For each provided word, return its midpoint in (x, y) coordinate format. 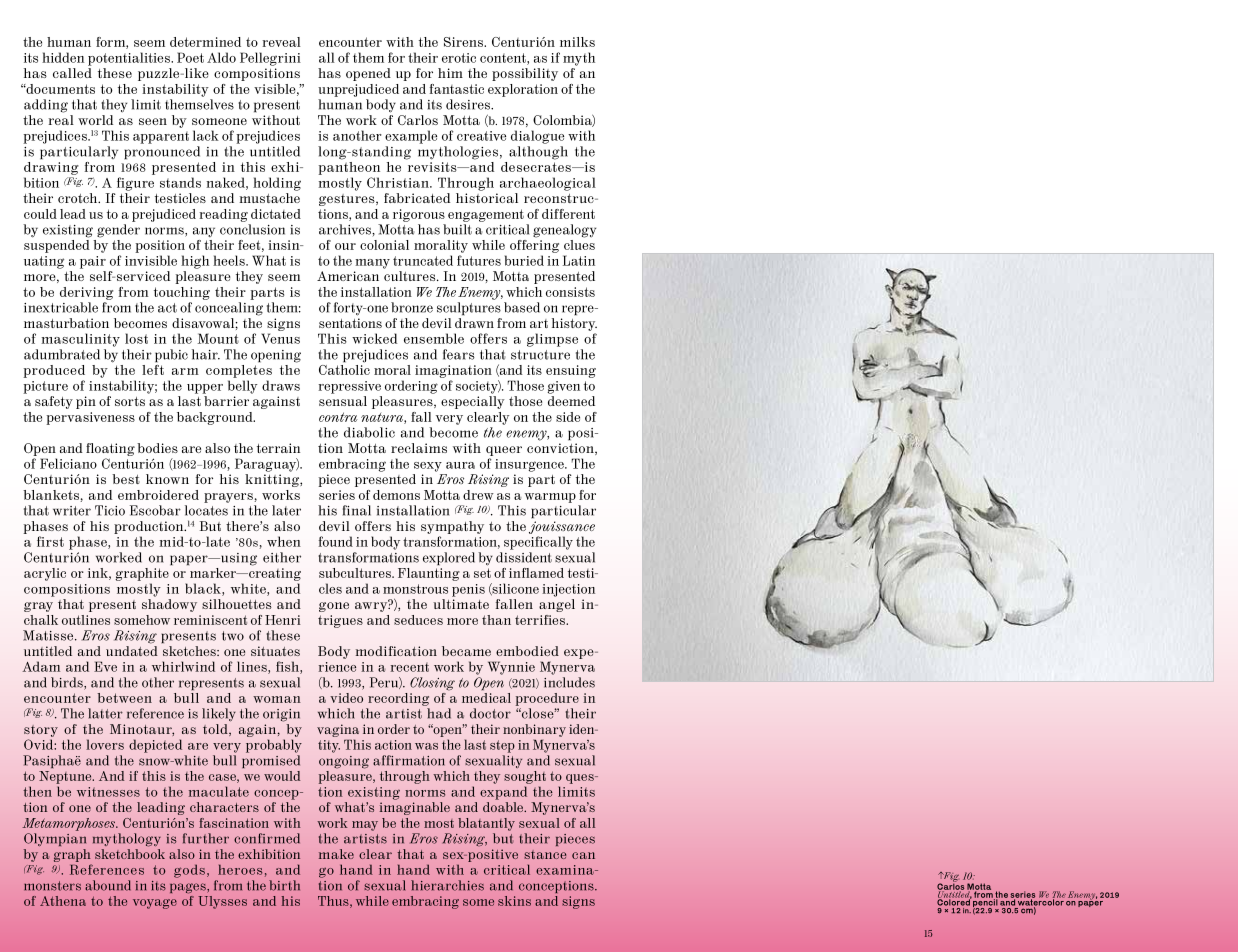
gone (334, 607)
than (496, 620)
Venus (280, 338)
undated (132, 651)
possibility (525, 74)
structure (540, 355)
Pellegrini (270, 59)
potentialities (130, 59)
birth (284, 885)
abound (108, 885)
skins (514, 901)
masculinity (80, 340)
